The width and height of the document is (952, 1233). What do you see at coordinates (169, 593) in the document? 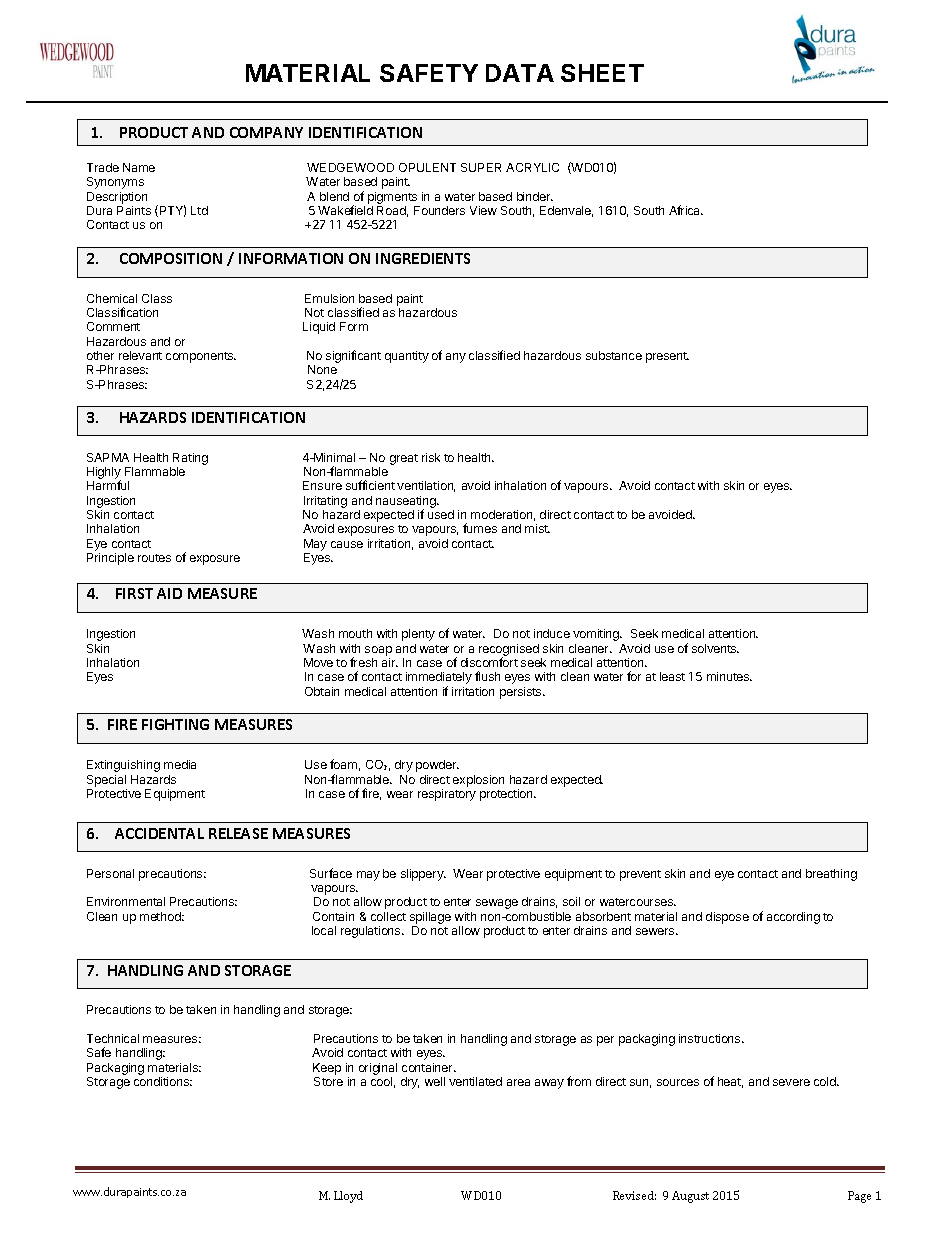
I see `AID` at bounding box center [169, 593].
